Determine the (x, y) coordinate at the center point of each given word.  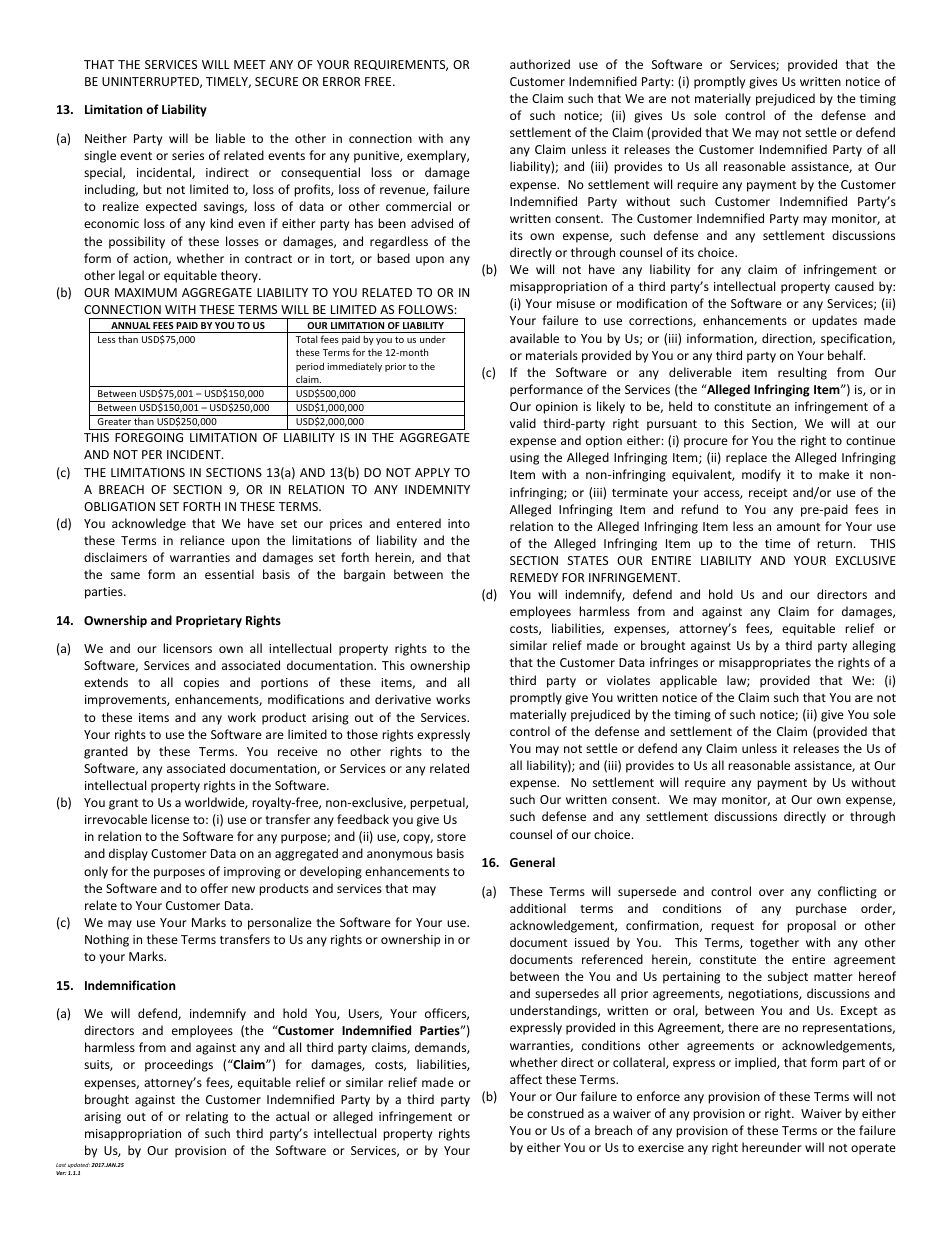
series (188, 155)
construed (555, 1113)
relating (207, 1117)
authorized (540, 64)
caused (854, 286)
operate (873, 1149)
